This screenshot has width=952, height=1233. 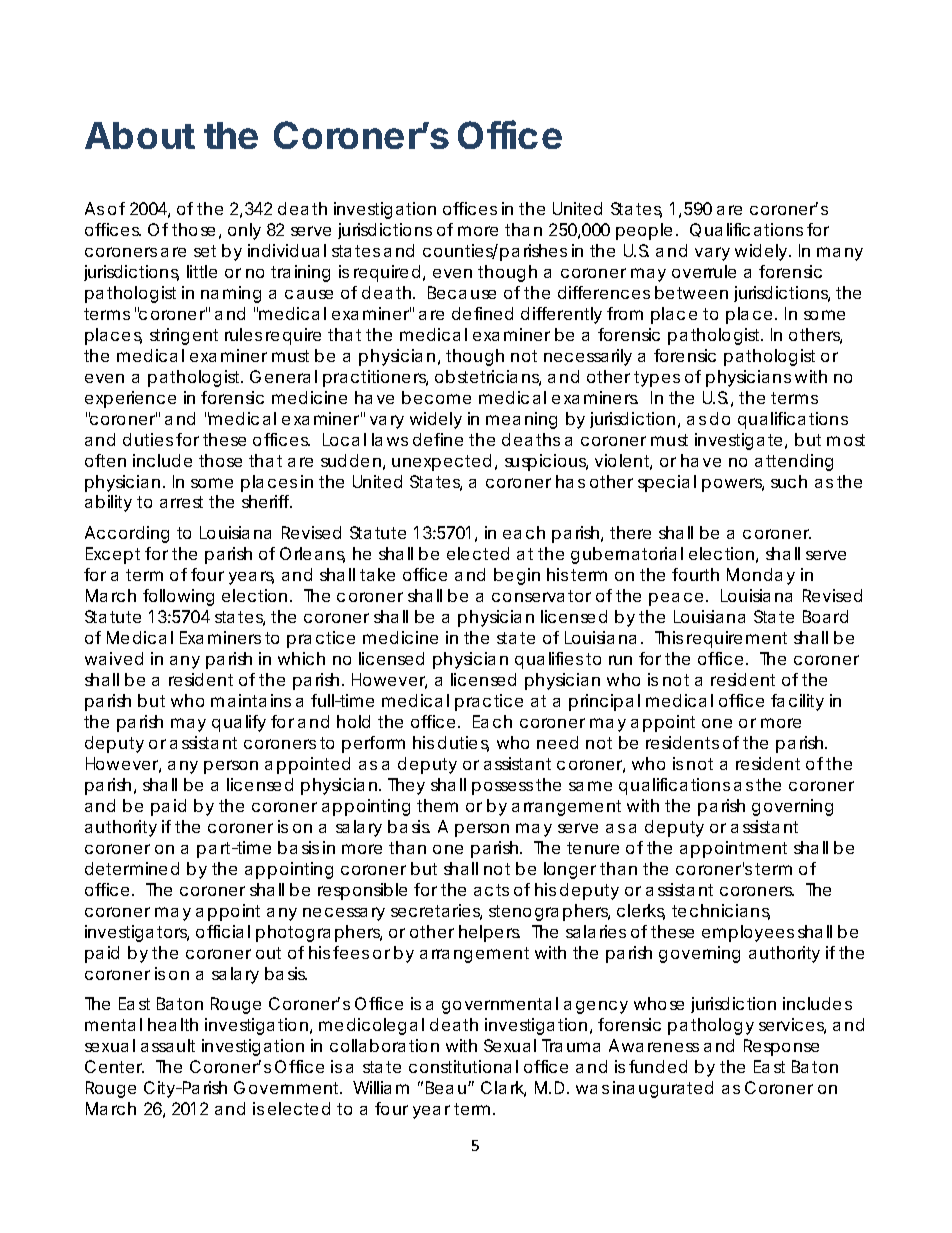 I want to click on arrest, so click(x=181, y=502).
